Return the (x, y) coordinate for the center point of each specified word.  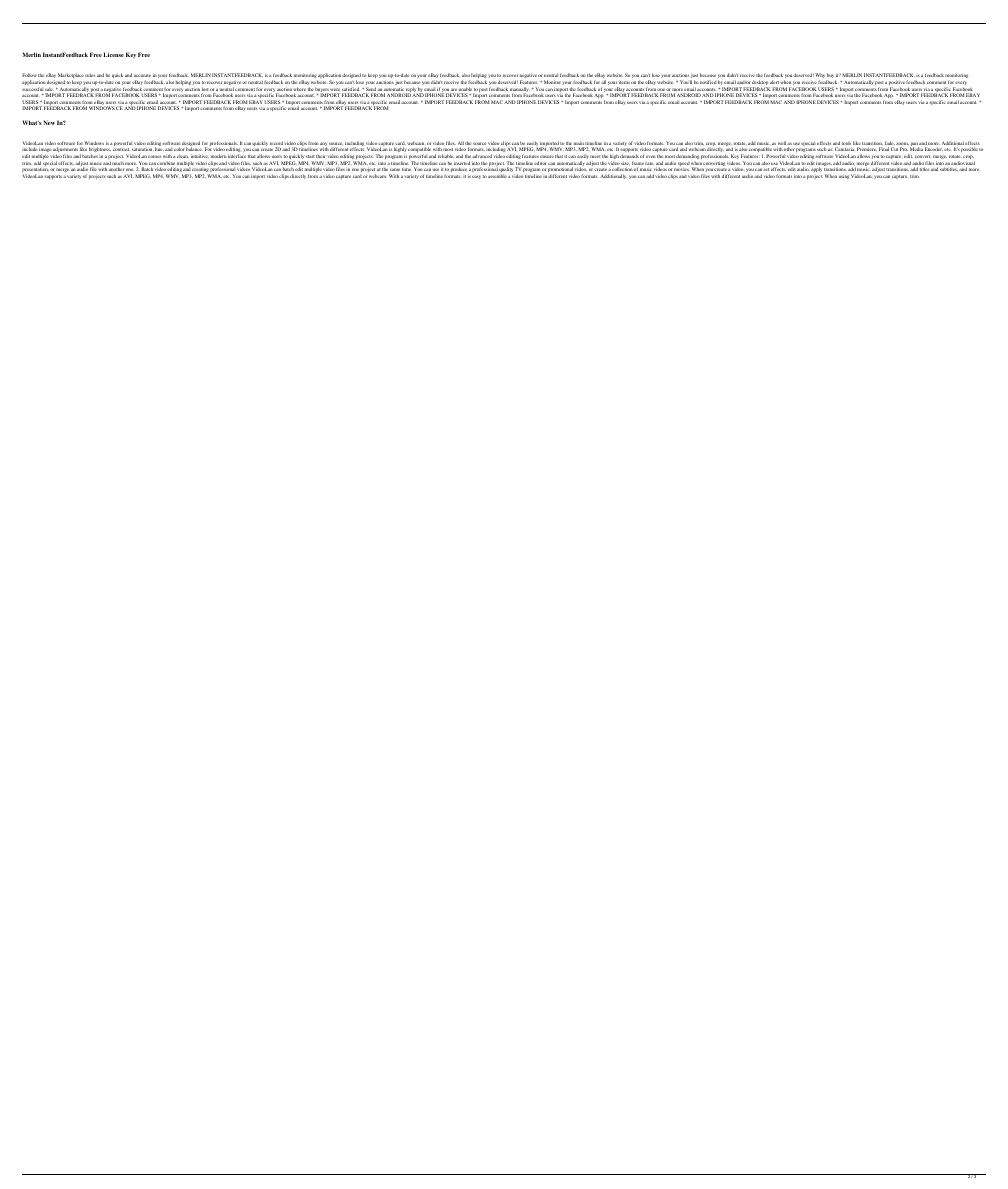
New (49, 122)
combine (165, 163)
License (113, 54)
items (624, 82)
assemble (497, 176)
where (299, 89)
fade (890, 144)
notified (708, 82)
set (766, 169)
